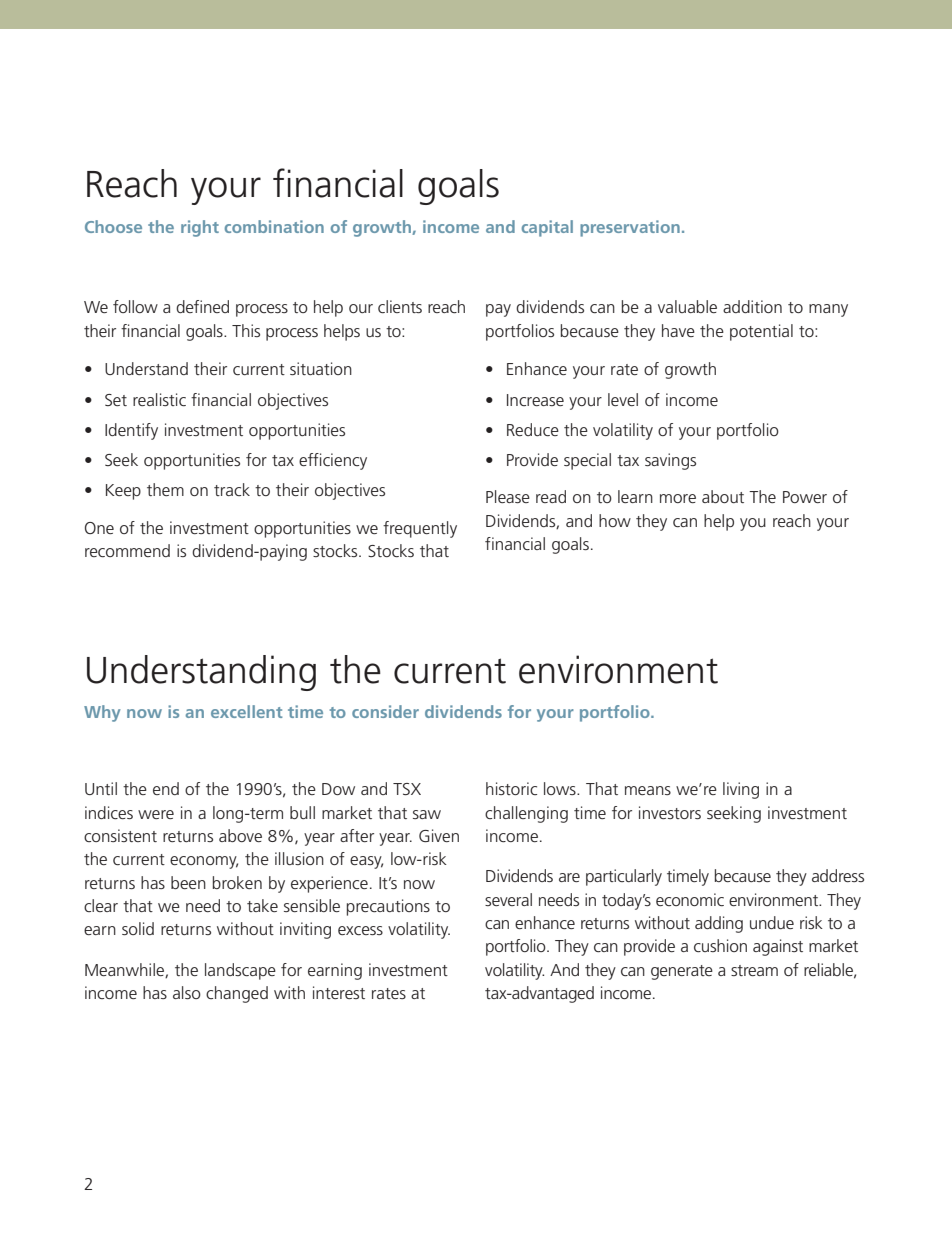  What do you see at coordinates (385, 711) in the page?
I see `consider` at bounding box center [385, 711].
